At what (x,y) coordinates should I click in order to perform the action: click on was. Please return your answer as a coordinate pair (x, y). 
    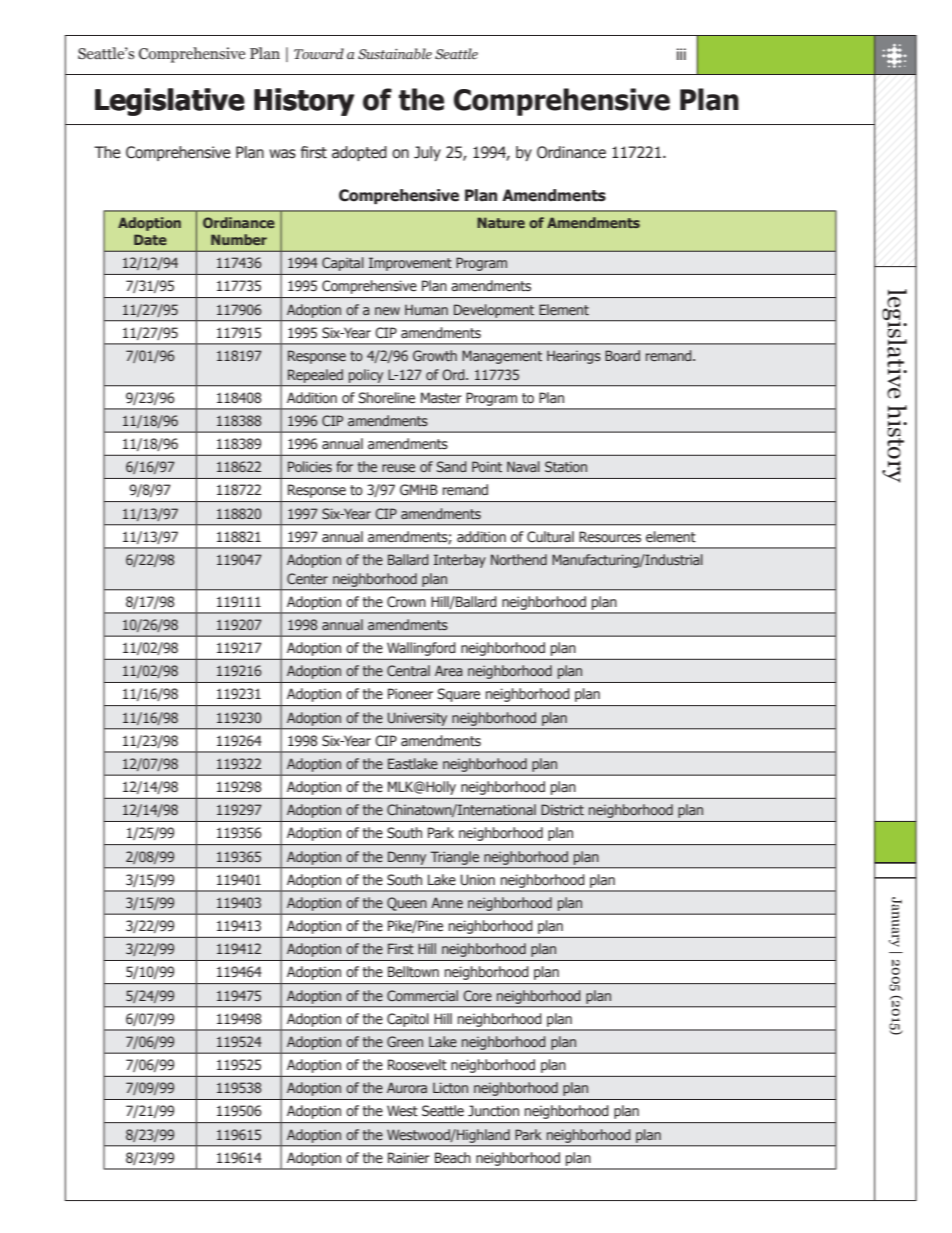
    Looking at the image, I should click on (282, 154).
